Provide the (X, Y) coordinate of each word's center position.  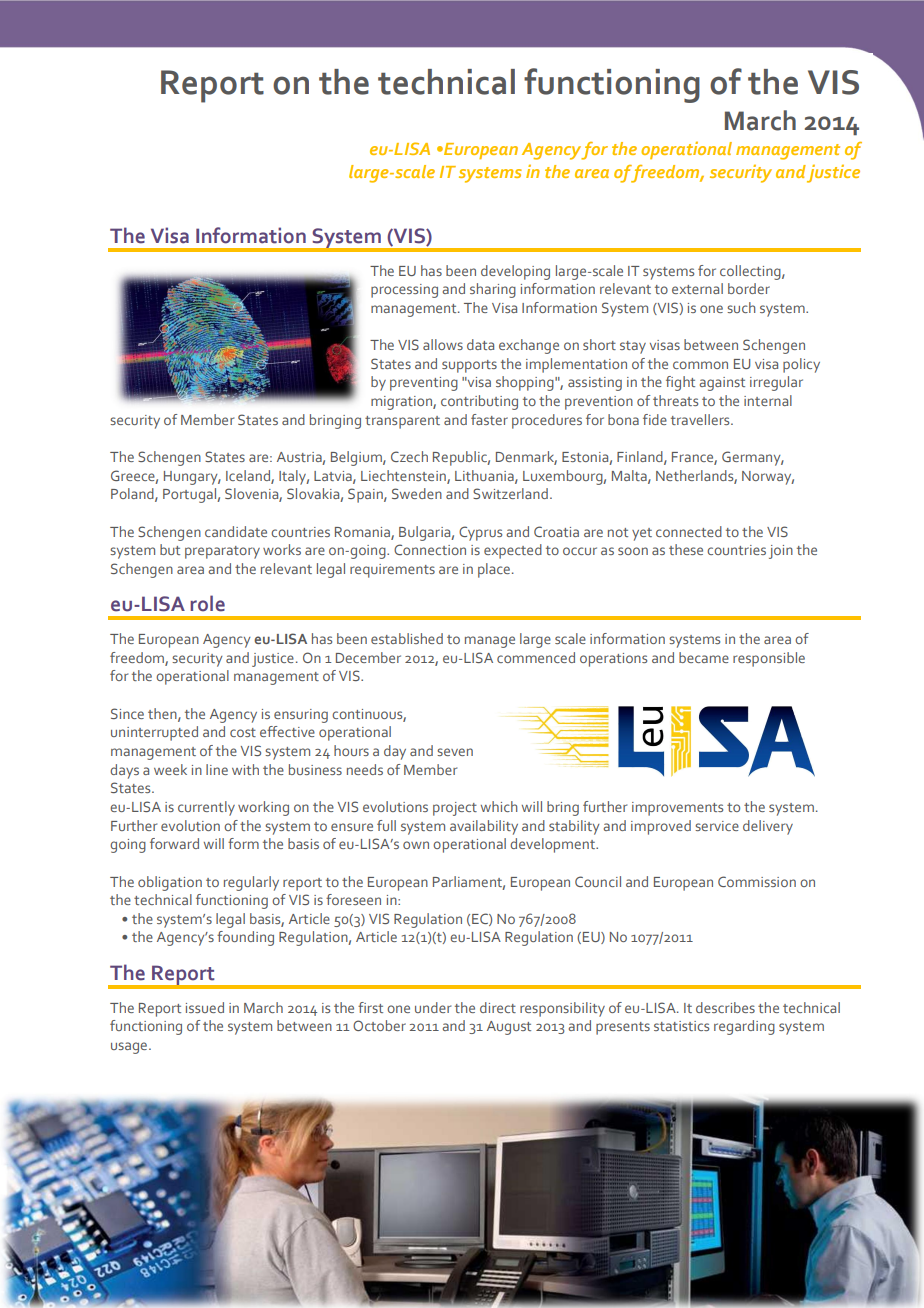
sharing (493, 290)
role (207, 603)
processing (404, 291)
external (697, 288)
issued (205, 1007)
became (704, 657)
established (407, 638)
